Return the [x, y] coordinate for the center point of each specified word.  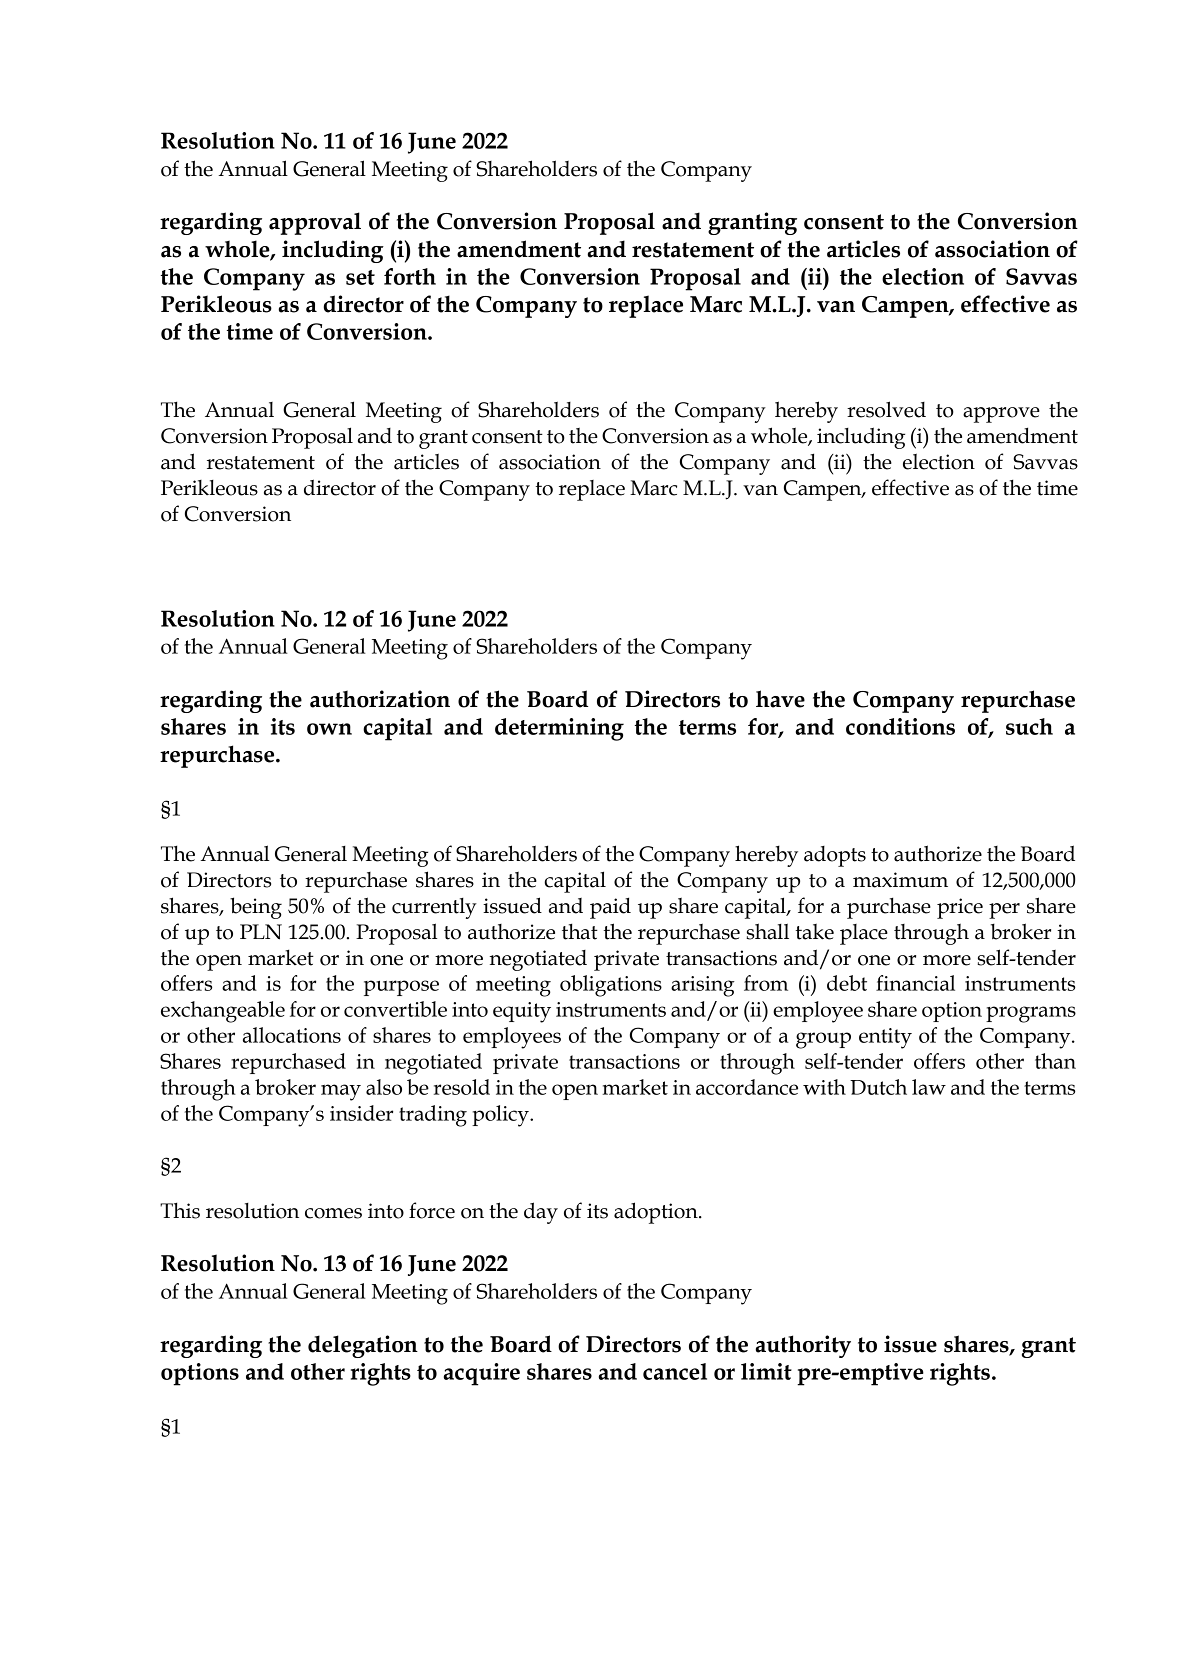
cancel [675, 1371]
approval [315, 223]
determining [559, 729]
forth [410, 276]
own [329, 729]
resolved [886, 409]
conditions [900, 726]
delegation [363, 1346]
